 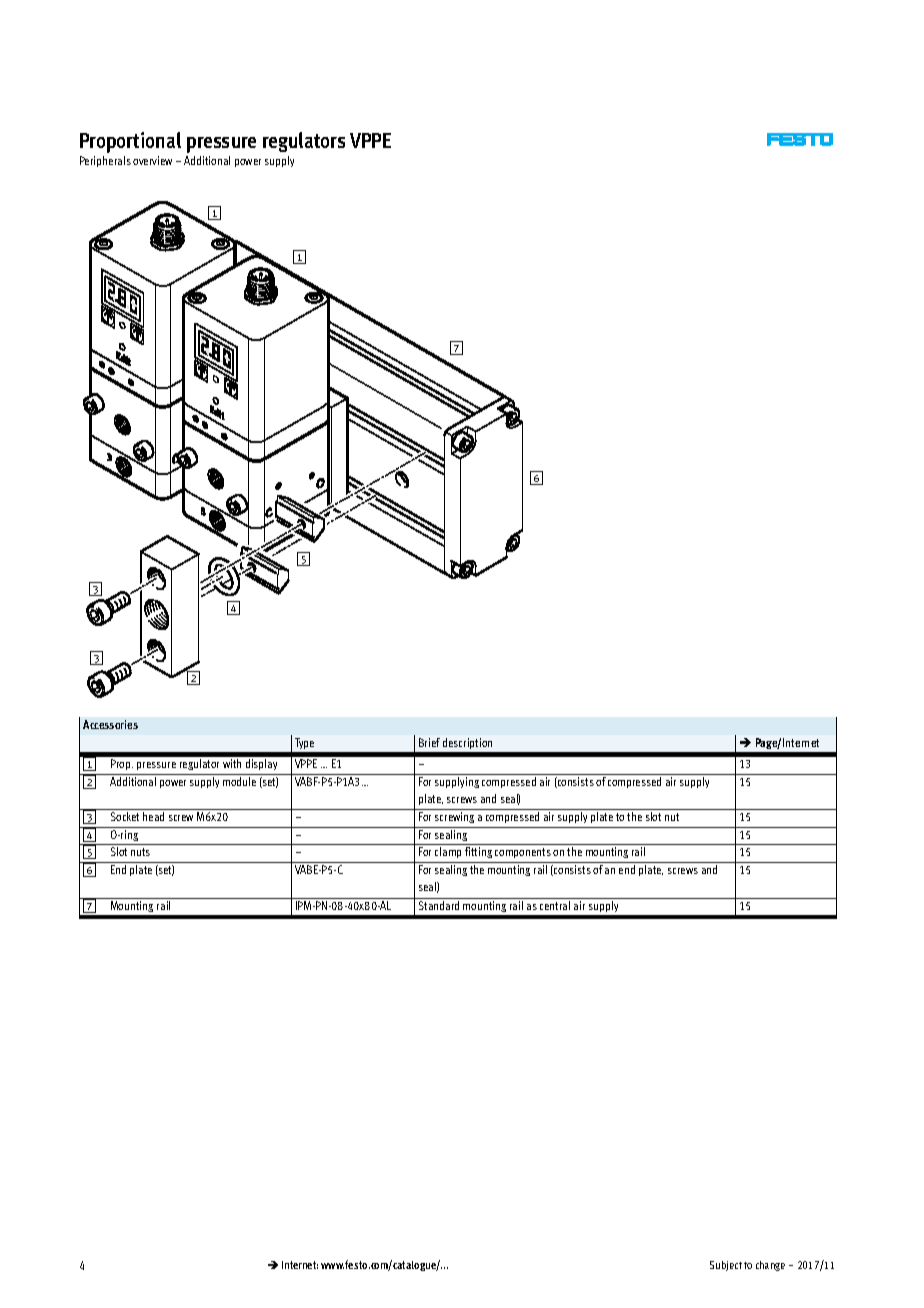 I want to click on Subject, so click(x=726, y=1266).
